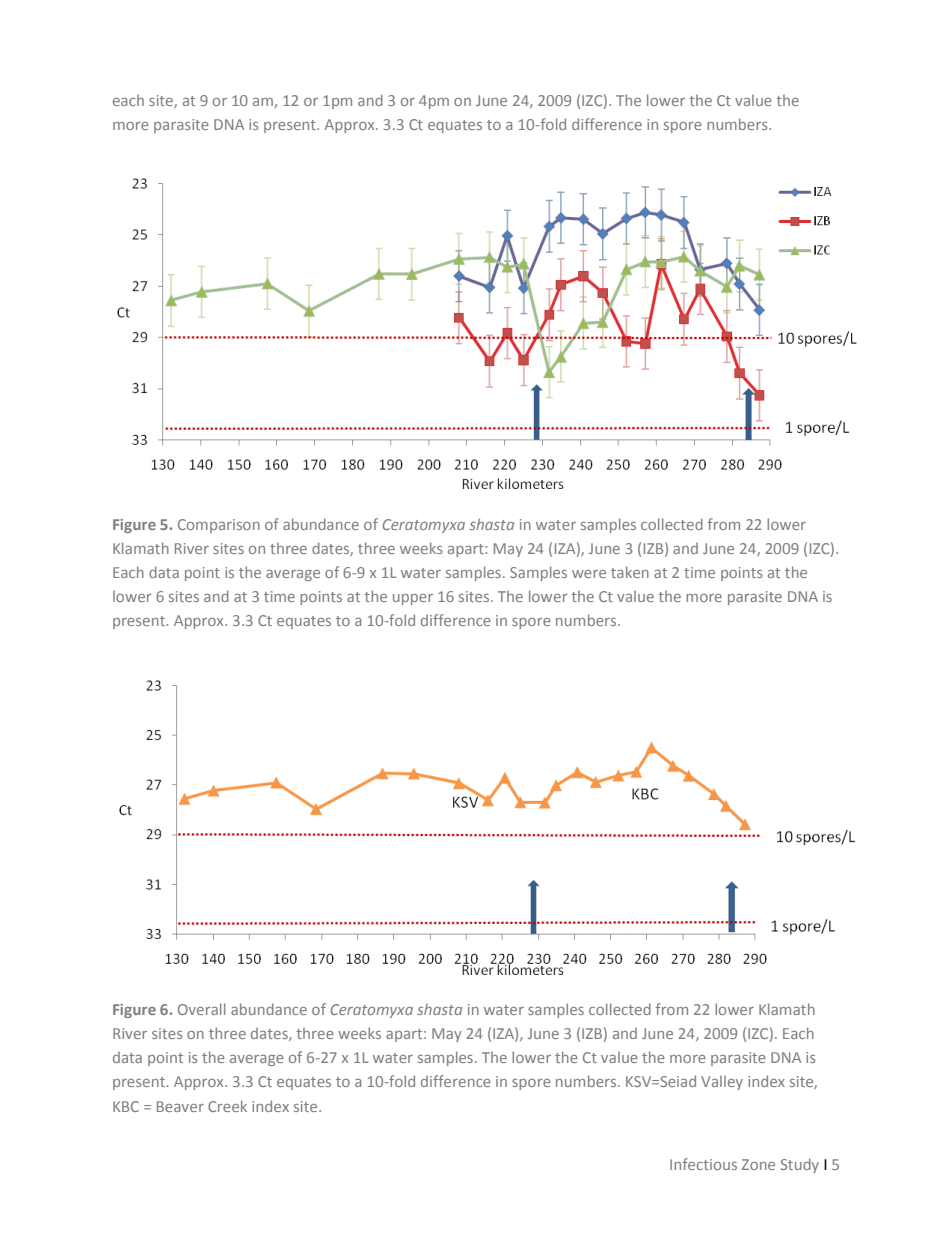  I want to click on Comparison, so click(219, 526).
